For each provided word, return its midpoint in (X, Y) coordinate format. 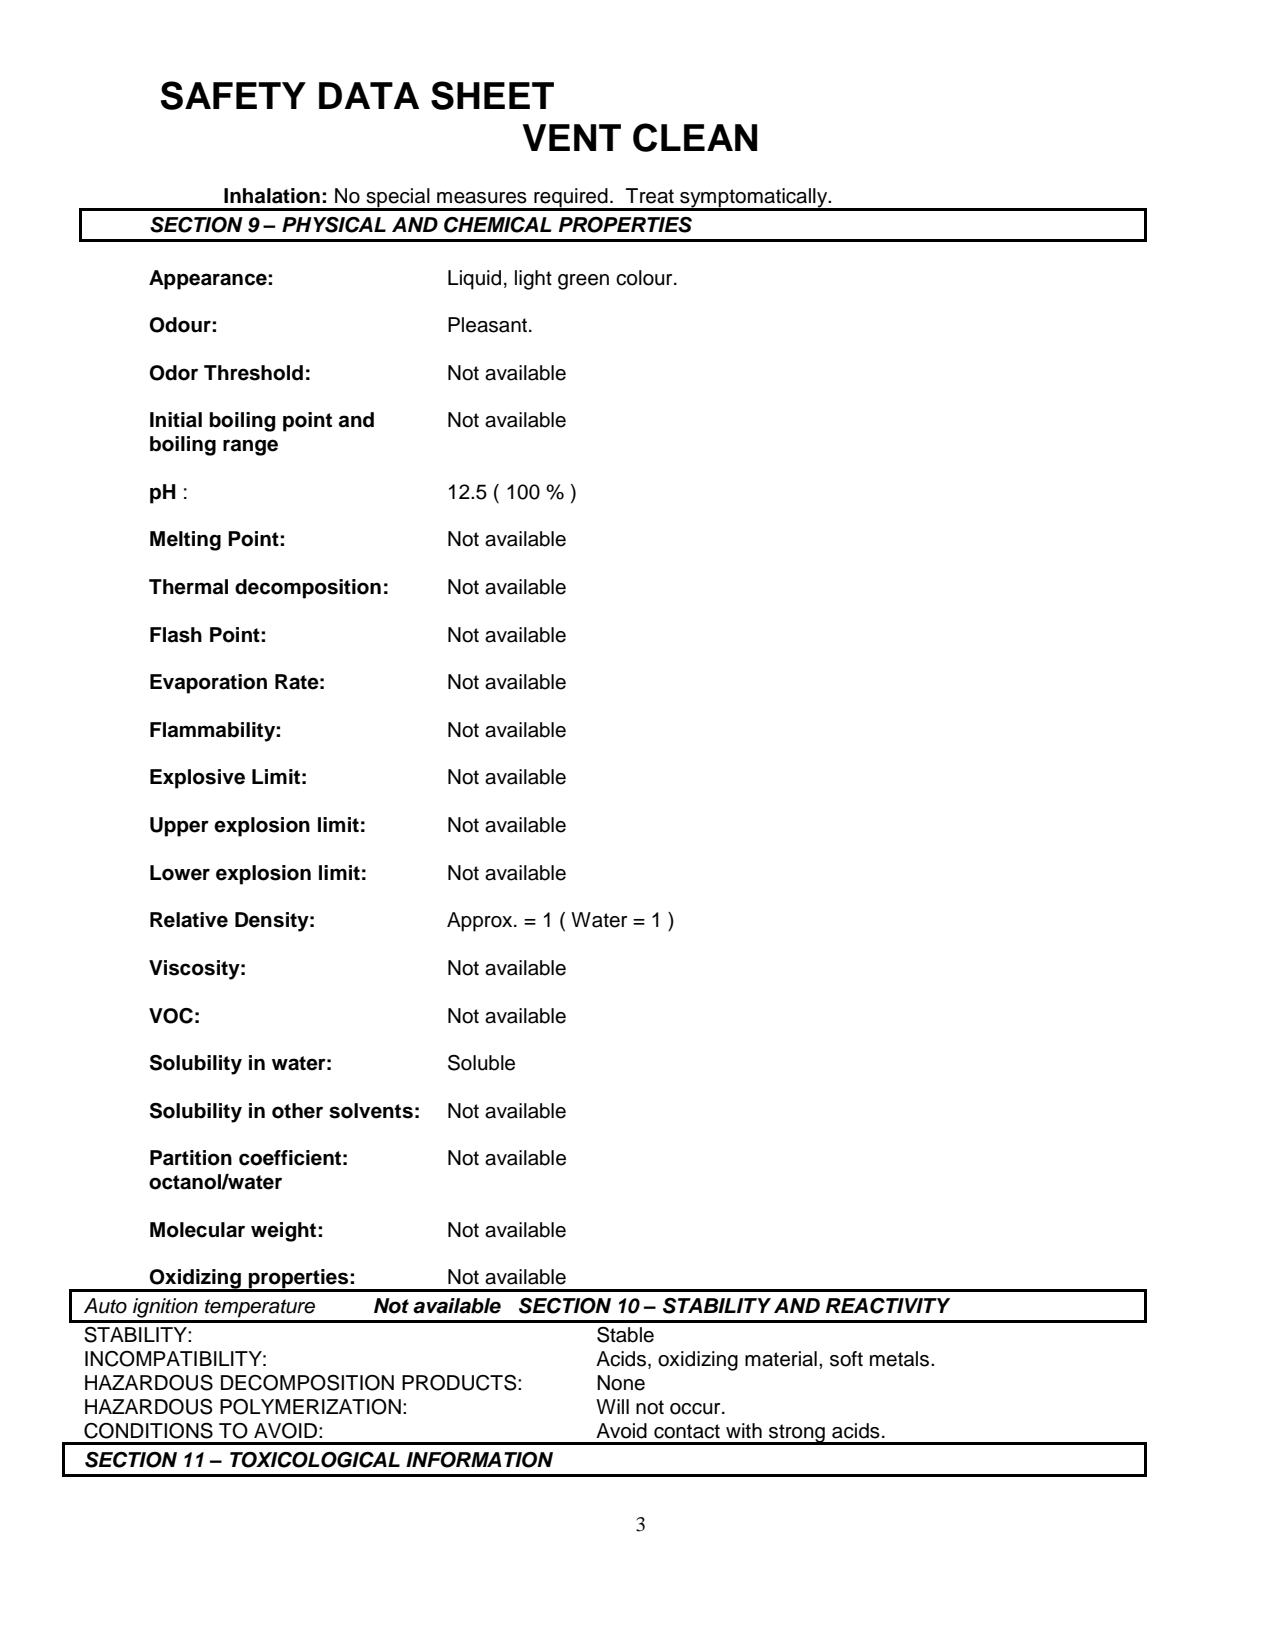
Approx (481, 922)
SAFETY (233, 95)
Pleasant (489, 325)
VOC (171, 1016)
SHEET (492, 95)
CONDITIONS (148, 1431)
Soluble (481, 1063)
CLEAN (695, 137)
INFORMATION (479, 1460)
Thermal (188, 587)
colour (645, 278)
